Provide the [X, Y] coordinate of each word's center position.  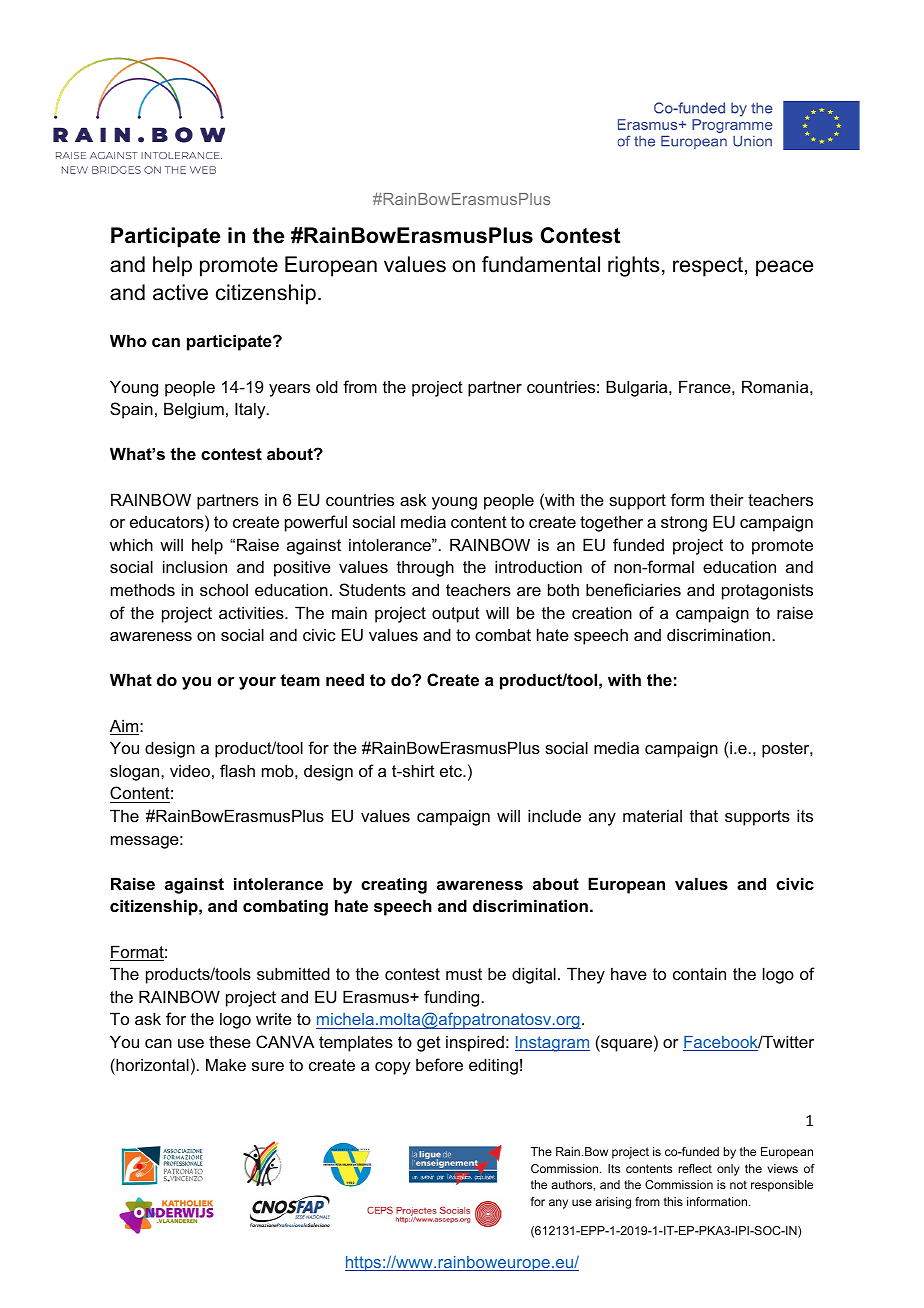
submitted [293, 973]
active [180, 292]
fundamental [541, 264]
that [704, 816]
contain [699, 973]
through [425, 568]
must [464, 974]
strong [684, 524]
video [190, 770]
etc [452, 771]
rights [634, 266]
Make [226, 1064]
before [439, 1064]
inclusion [195, 566]
